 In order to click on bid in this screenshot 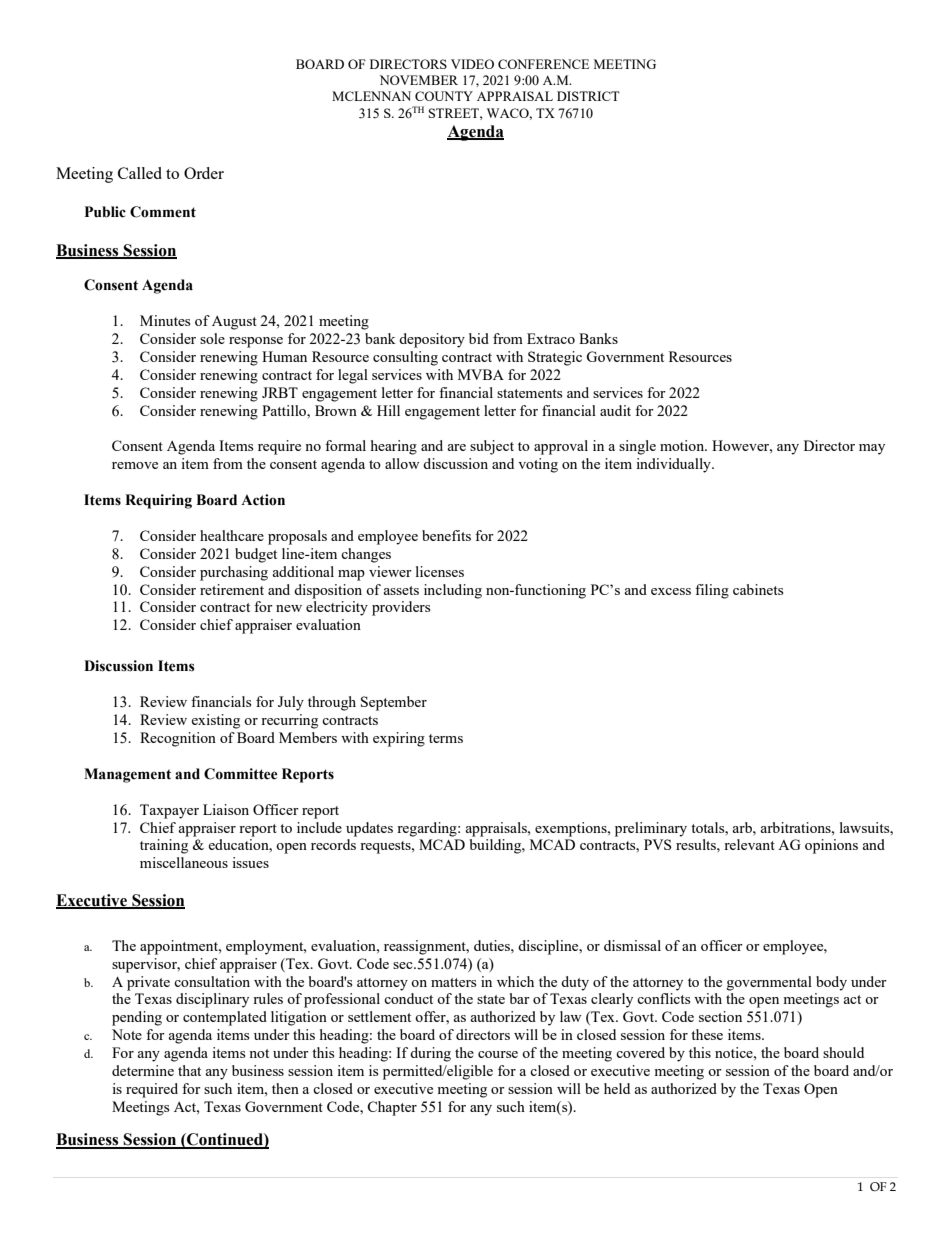, I will do `click(479, 338)`.
